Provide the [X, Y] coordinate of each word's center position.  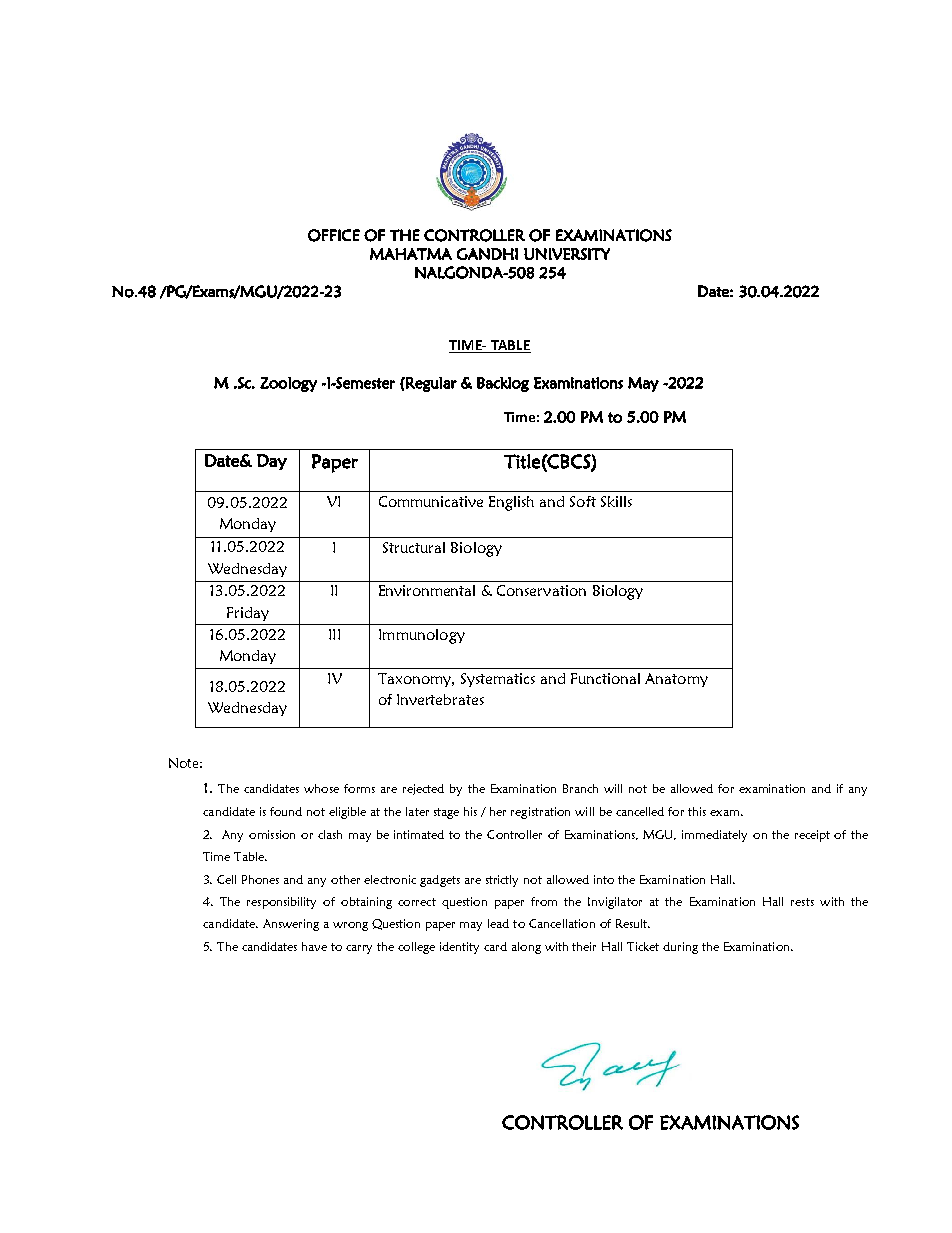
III [334, 634]
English [511, 503]
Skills [616, 501]
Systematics [498, 680]
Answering [291, 925]
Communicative [431, 501]
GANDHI [487, 254]
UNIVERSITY [567, 254]
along [526, 948]
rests [802, 902]
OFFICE [334, 235]
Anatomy [676, 680]
